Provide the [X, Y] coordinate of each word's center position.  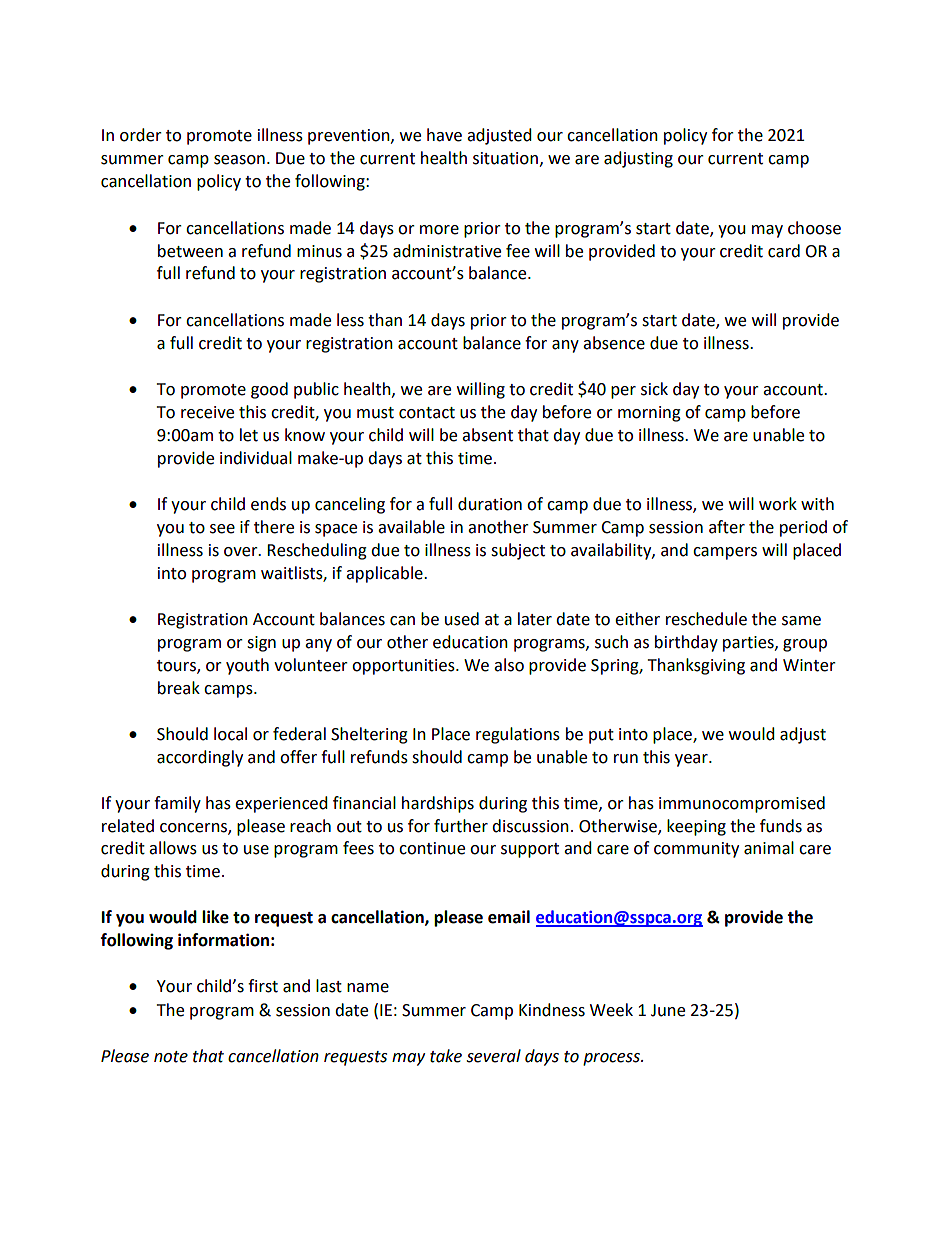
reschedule [706, 619]
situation [505, 158]
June [668, 1010]
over [242, 552]
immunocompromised [742, 804]
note [171, 1057]
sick [654, 389]
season [239, 160]
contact [427, 413]
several [493, 1056]
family [177, 804]
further [461, 826]
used [462, 619]
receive [207, 412]
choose [814, 228]
